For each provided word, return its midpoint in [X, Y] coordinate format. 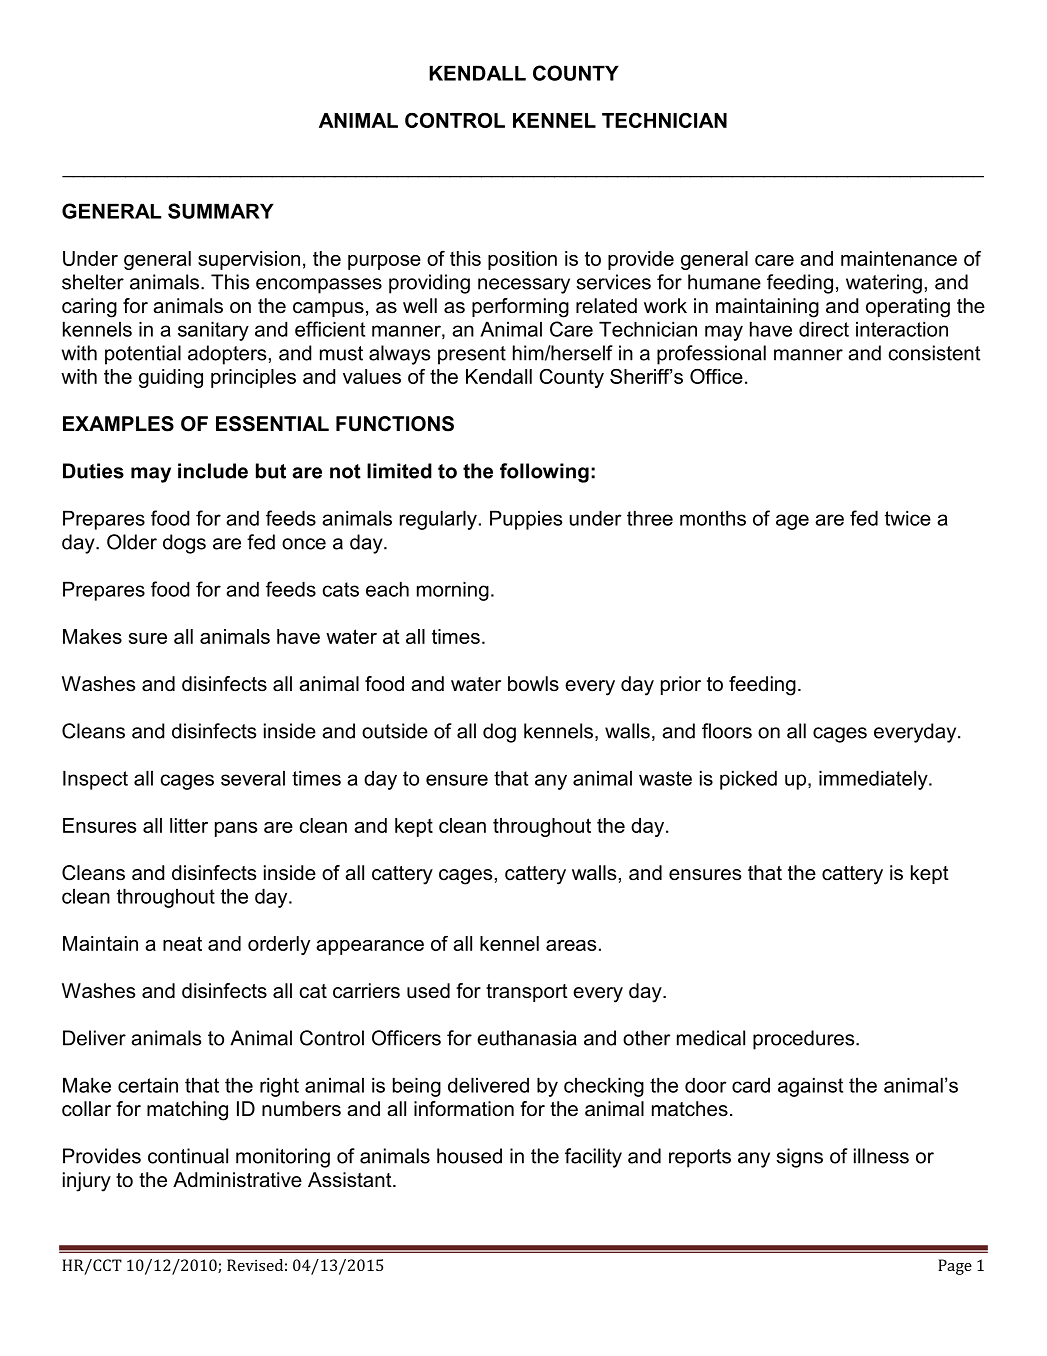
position [522, 260]
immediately [874, 780]
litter [189, 825]
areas [571, 945]
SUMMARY [221, 211]
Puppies [526, 520]
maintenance [899, 258]
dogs [184, 544]
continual [188, 1156]
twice [908, 518]
